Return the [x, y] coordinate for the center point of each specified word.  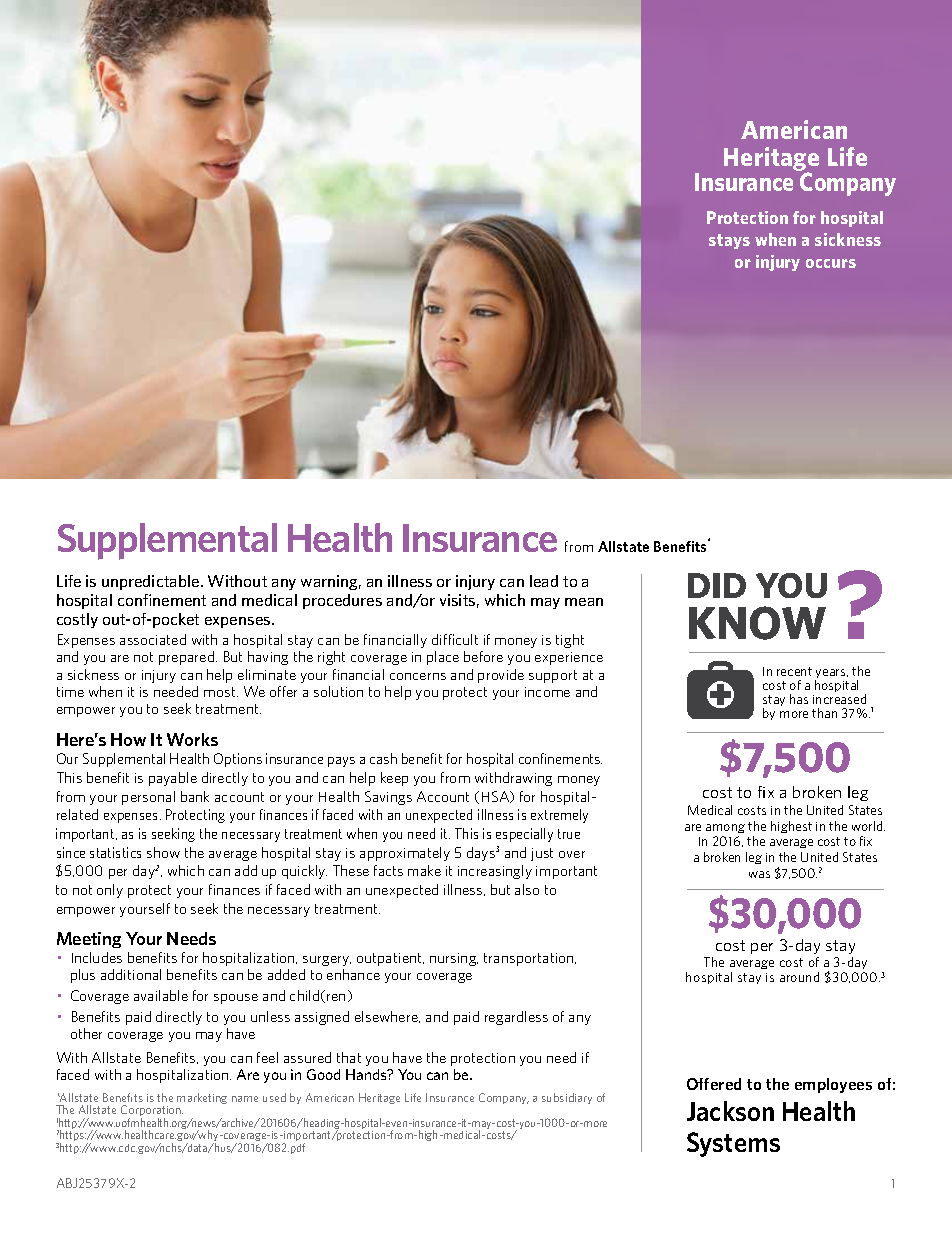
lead [544, 581]
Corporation [152, 1112]
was [759, 874]
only [110, 891]
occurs [831, 263]
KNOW [757, 623]
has [799, 699]
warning [331, 582]
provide [501, 676]
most [221, 692]
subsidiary [567, 1098]
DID [717, 585]
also [527, 889]
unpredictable [152, 582]
